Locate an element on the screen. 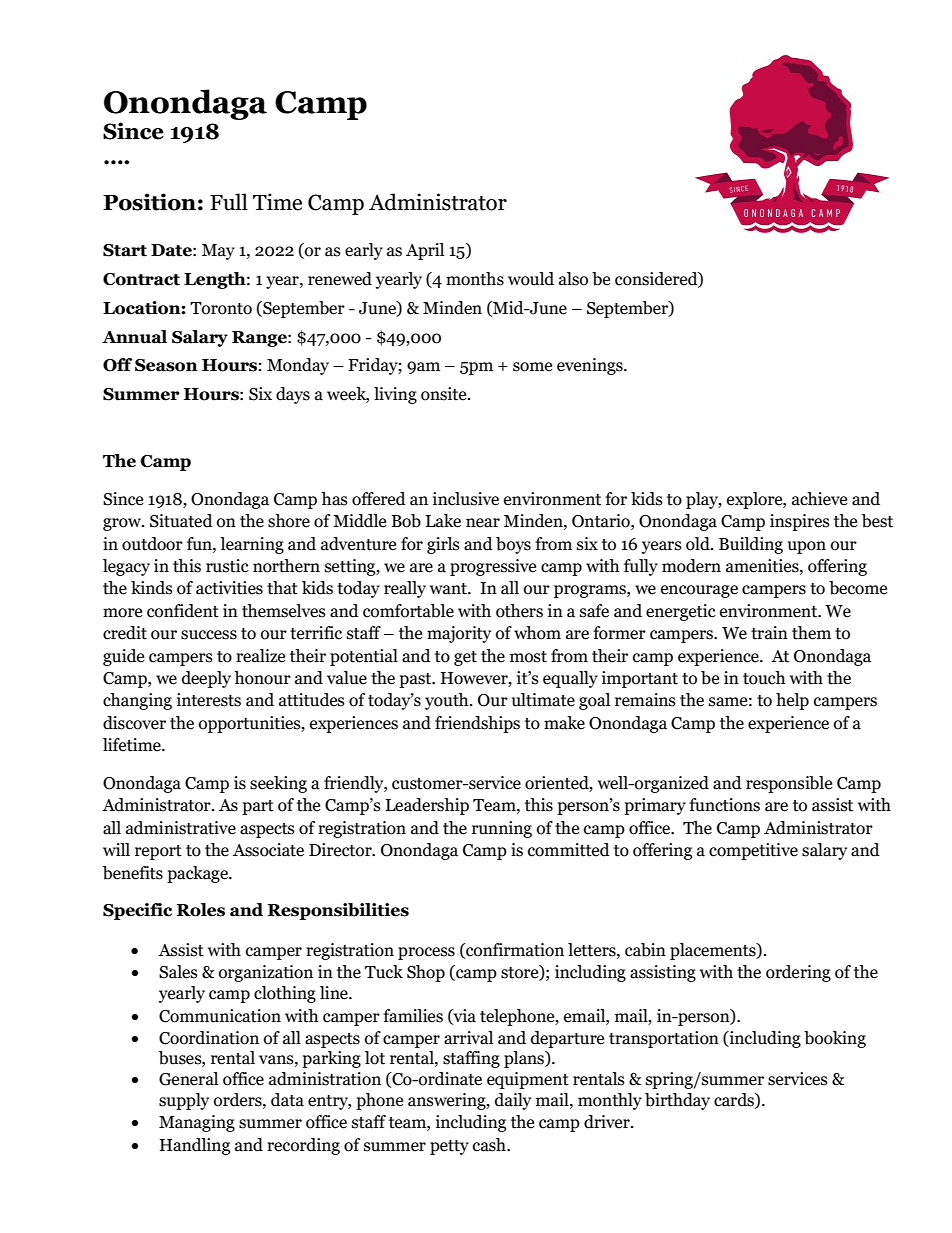 The image size is (952, 1233). Managing is located at coordinates (197, 1123).
